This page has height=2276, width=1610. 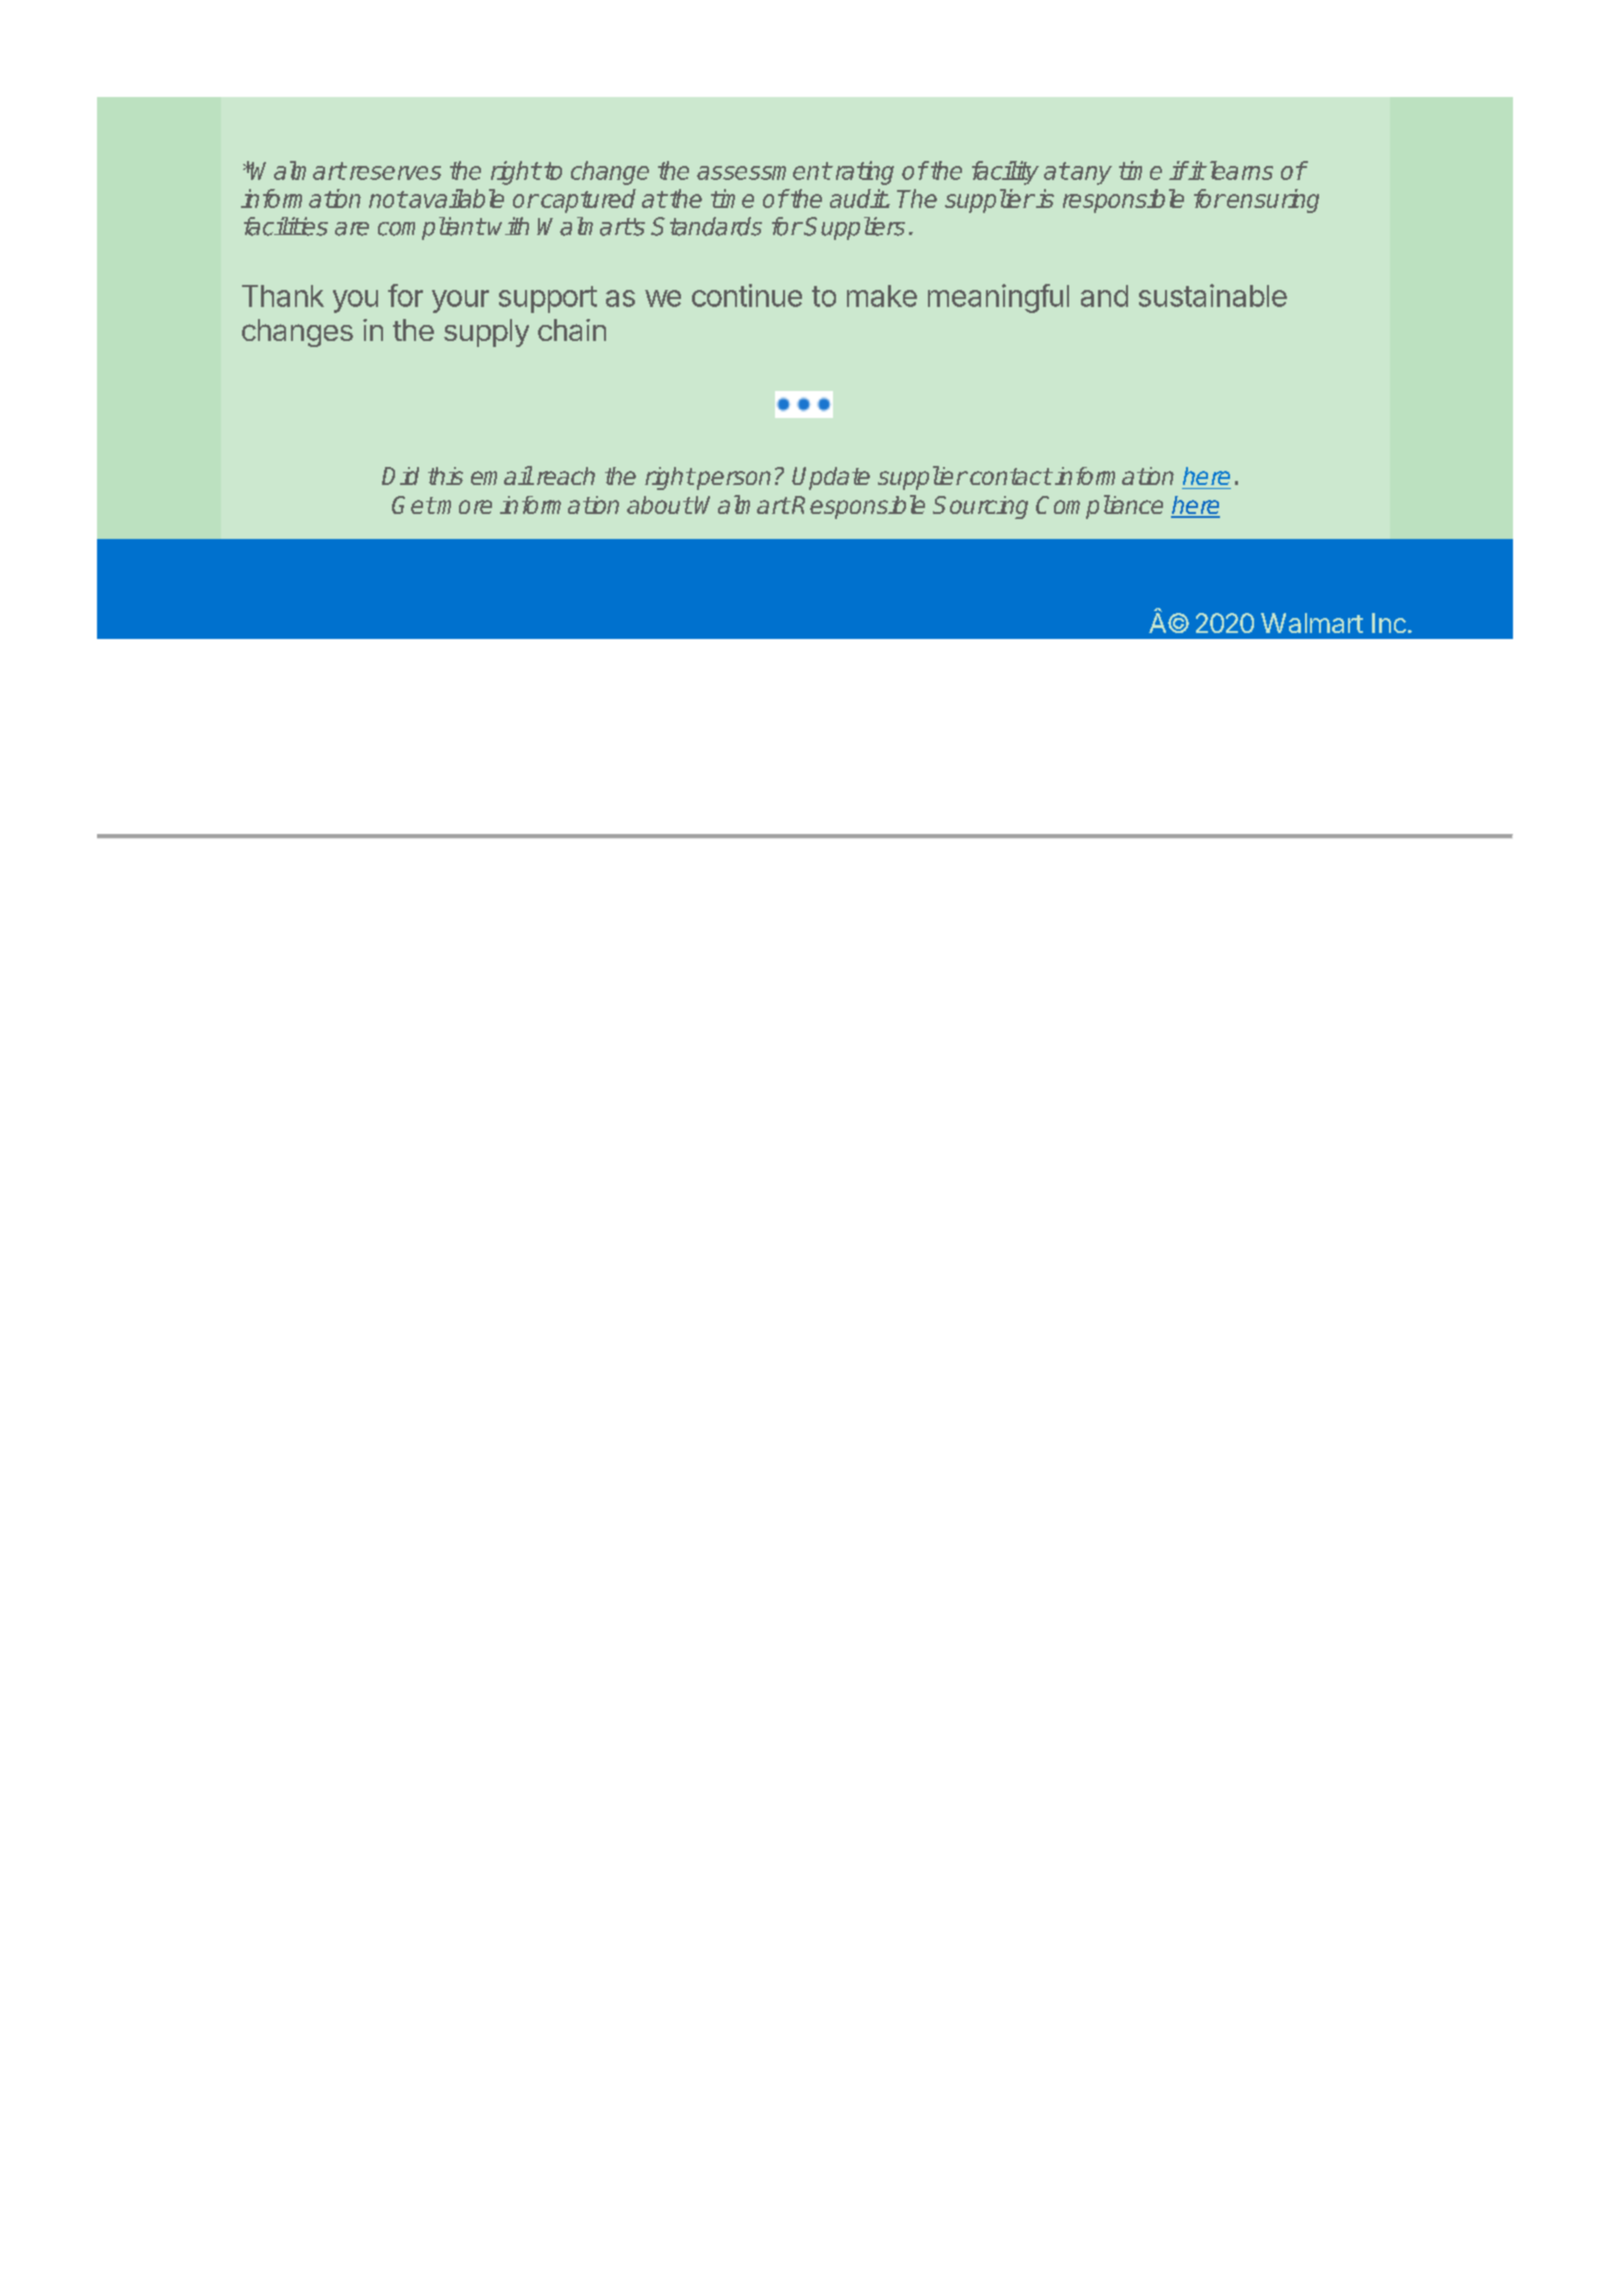 I want to click on rating, so click(x=863, y=173).
